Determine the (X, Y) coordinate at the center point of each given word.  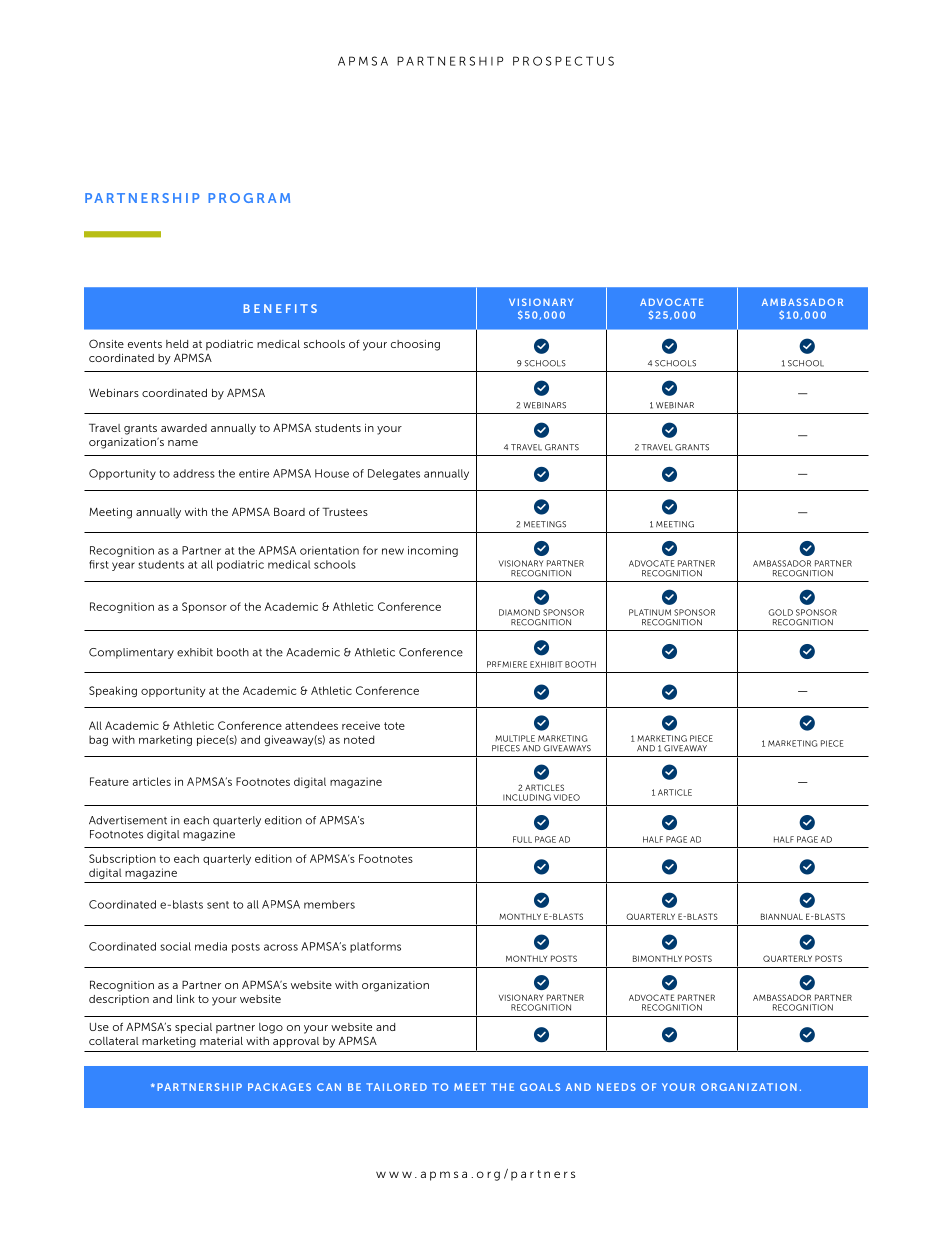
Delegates (394, 474)
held (177, 344)
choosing (415, 345)
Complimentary (131, 653)
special (193, 1028)
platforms (375, 947)
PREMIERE (507, 664)
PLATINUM (650, 612)
